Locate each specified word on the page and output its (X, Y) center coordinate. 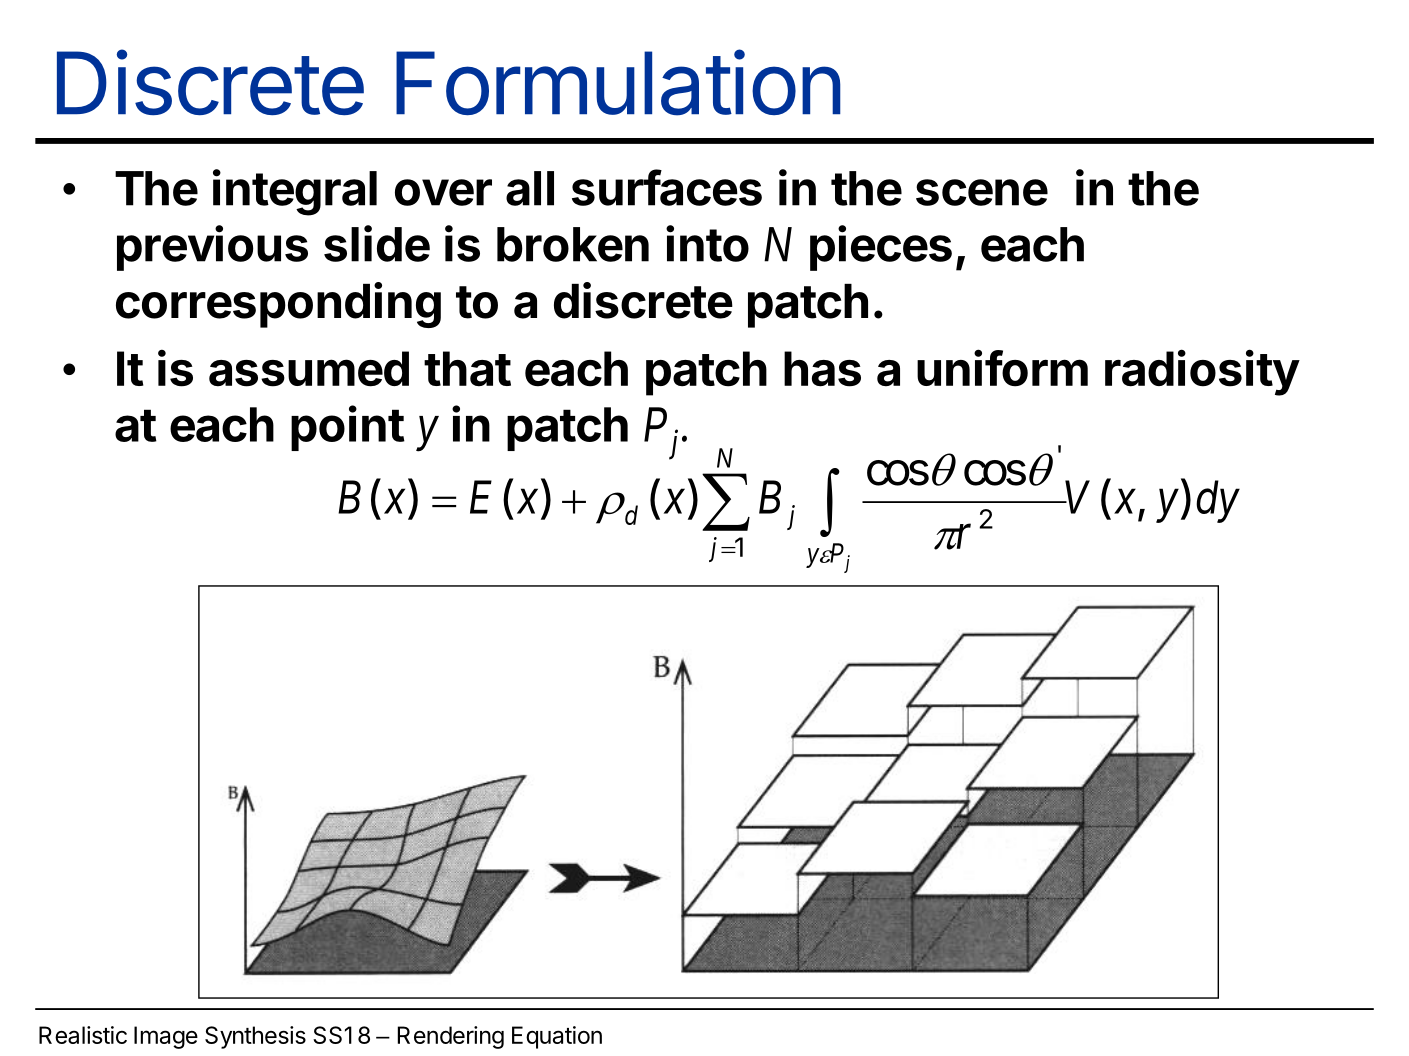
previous (212, 248)
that (467, 369)
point (348, 428)
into (707, 243)
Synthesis (255, 1037)
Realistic (83, 1035)
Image (166, 1037)
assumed (309, 369)
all (530, 188)
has (822, 369)
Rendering (451, 1037)
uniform (1002, 368)
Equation (557, 1037)
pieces (881, 248)
